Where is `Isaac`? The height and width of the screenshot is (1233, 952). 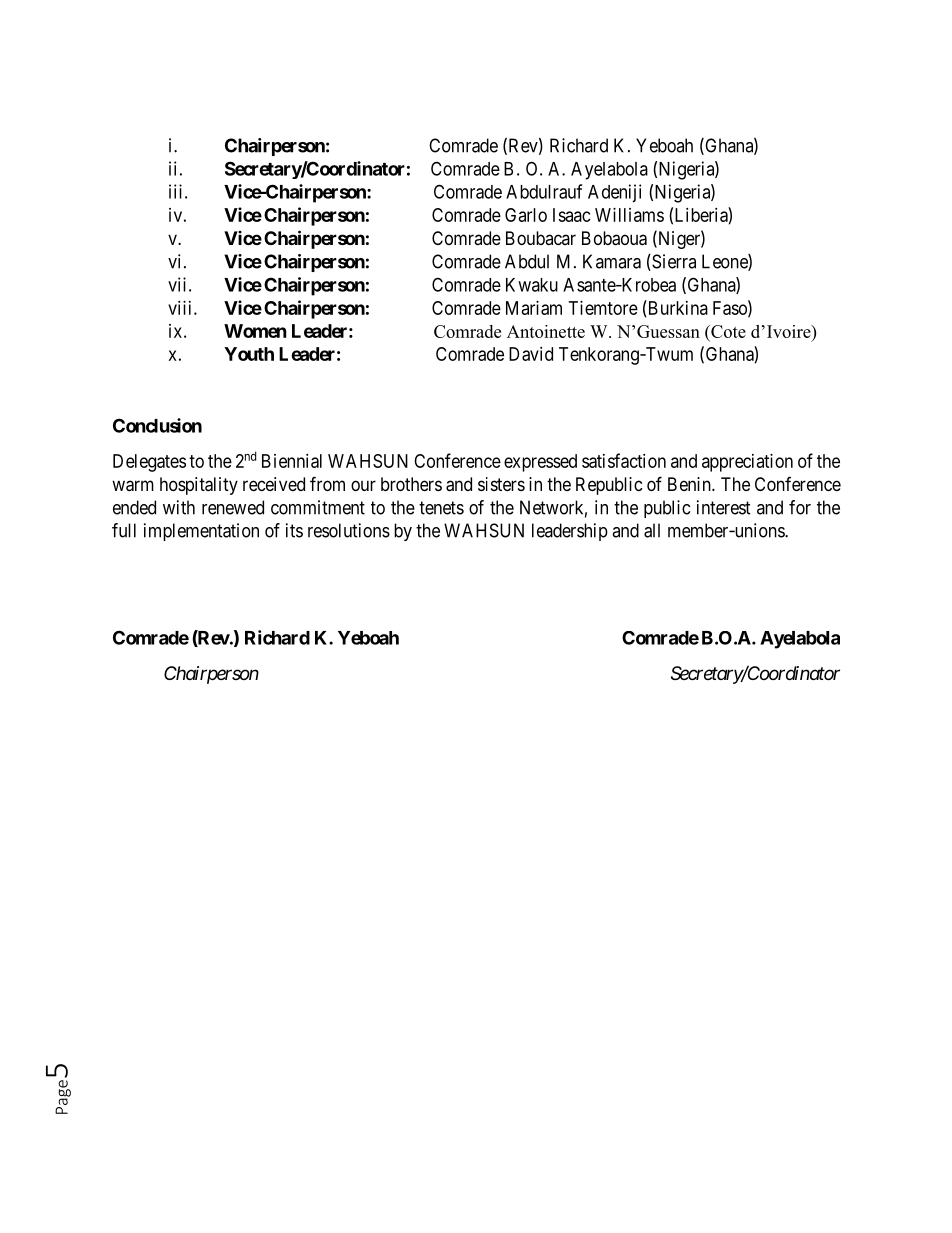
Isaac is located at coordinates (572, 215).
